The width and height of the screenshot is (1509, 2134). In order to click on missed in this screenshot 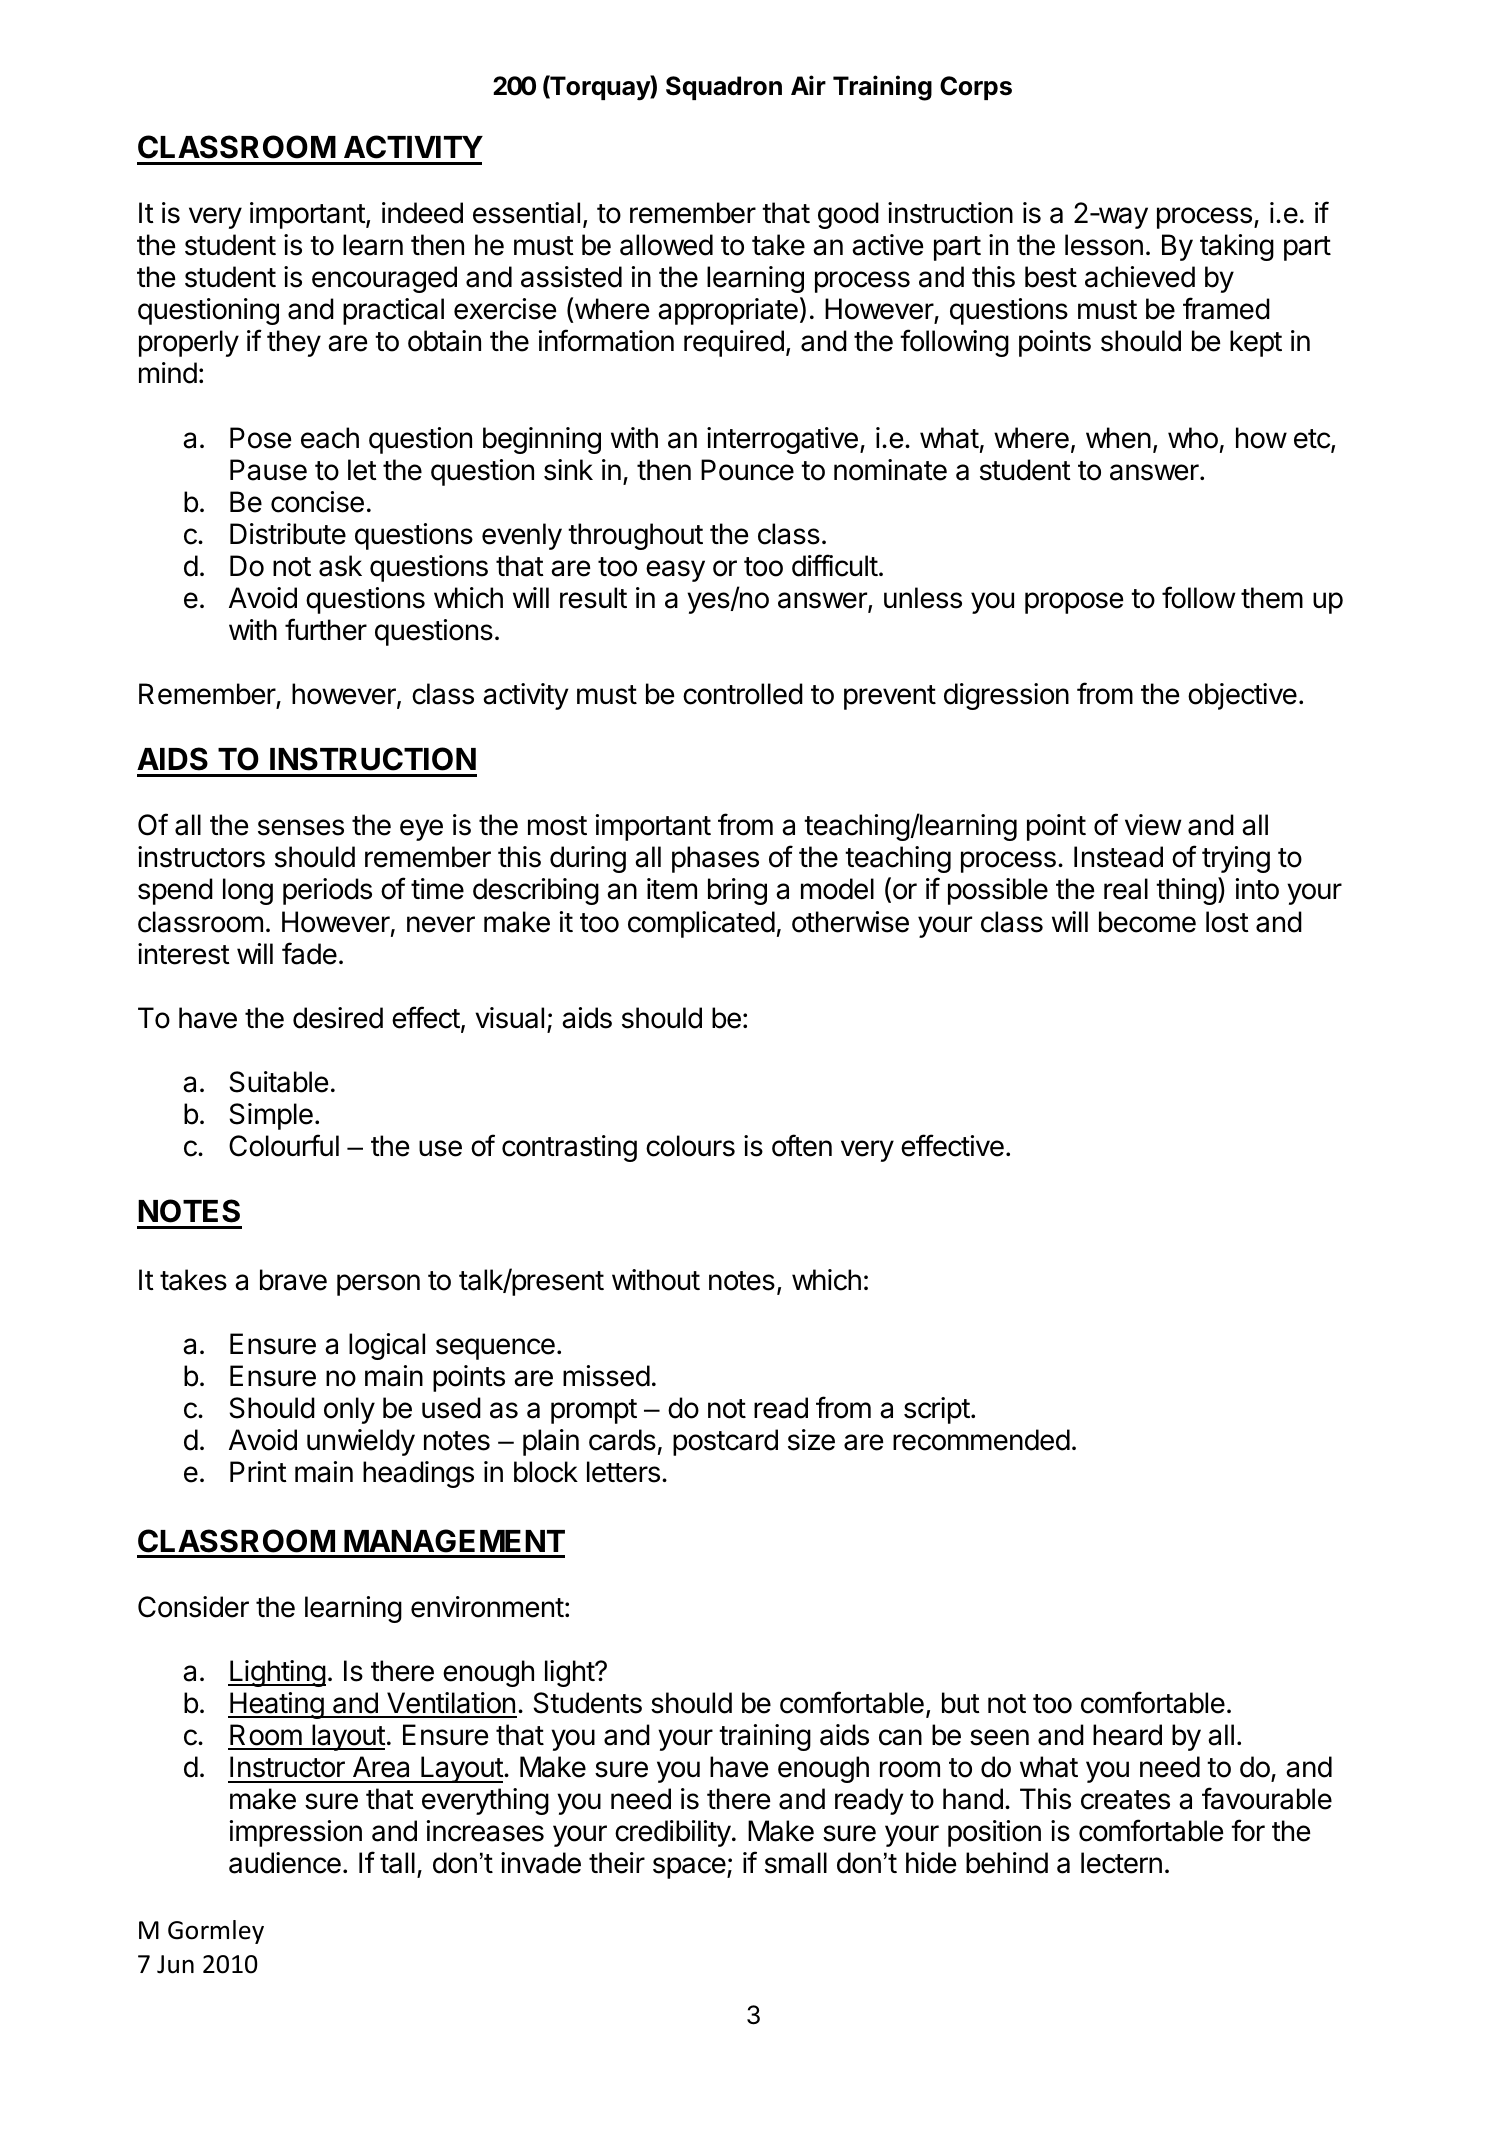, I will do `click(606, 1376)`.
